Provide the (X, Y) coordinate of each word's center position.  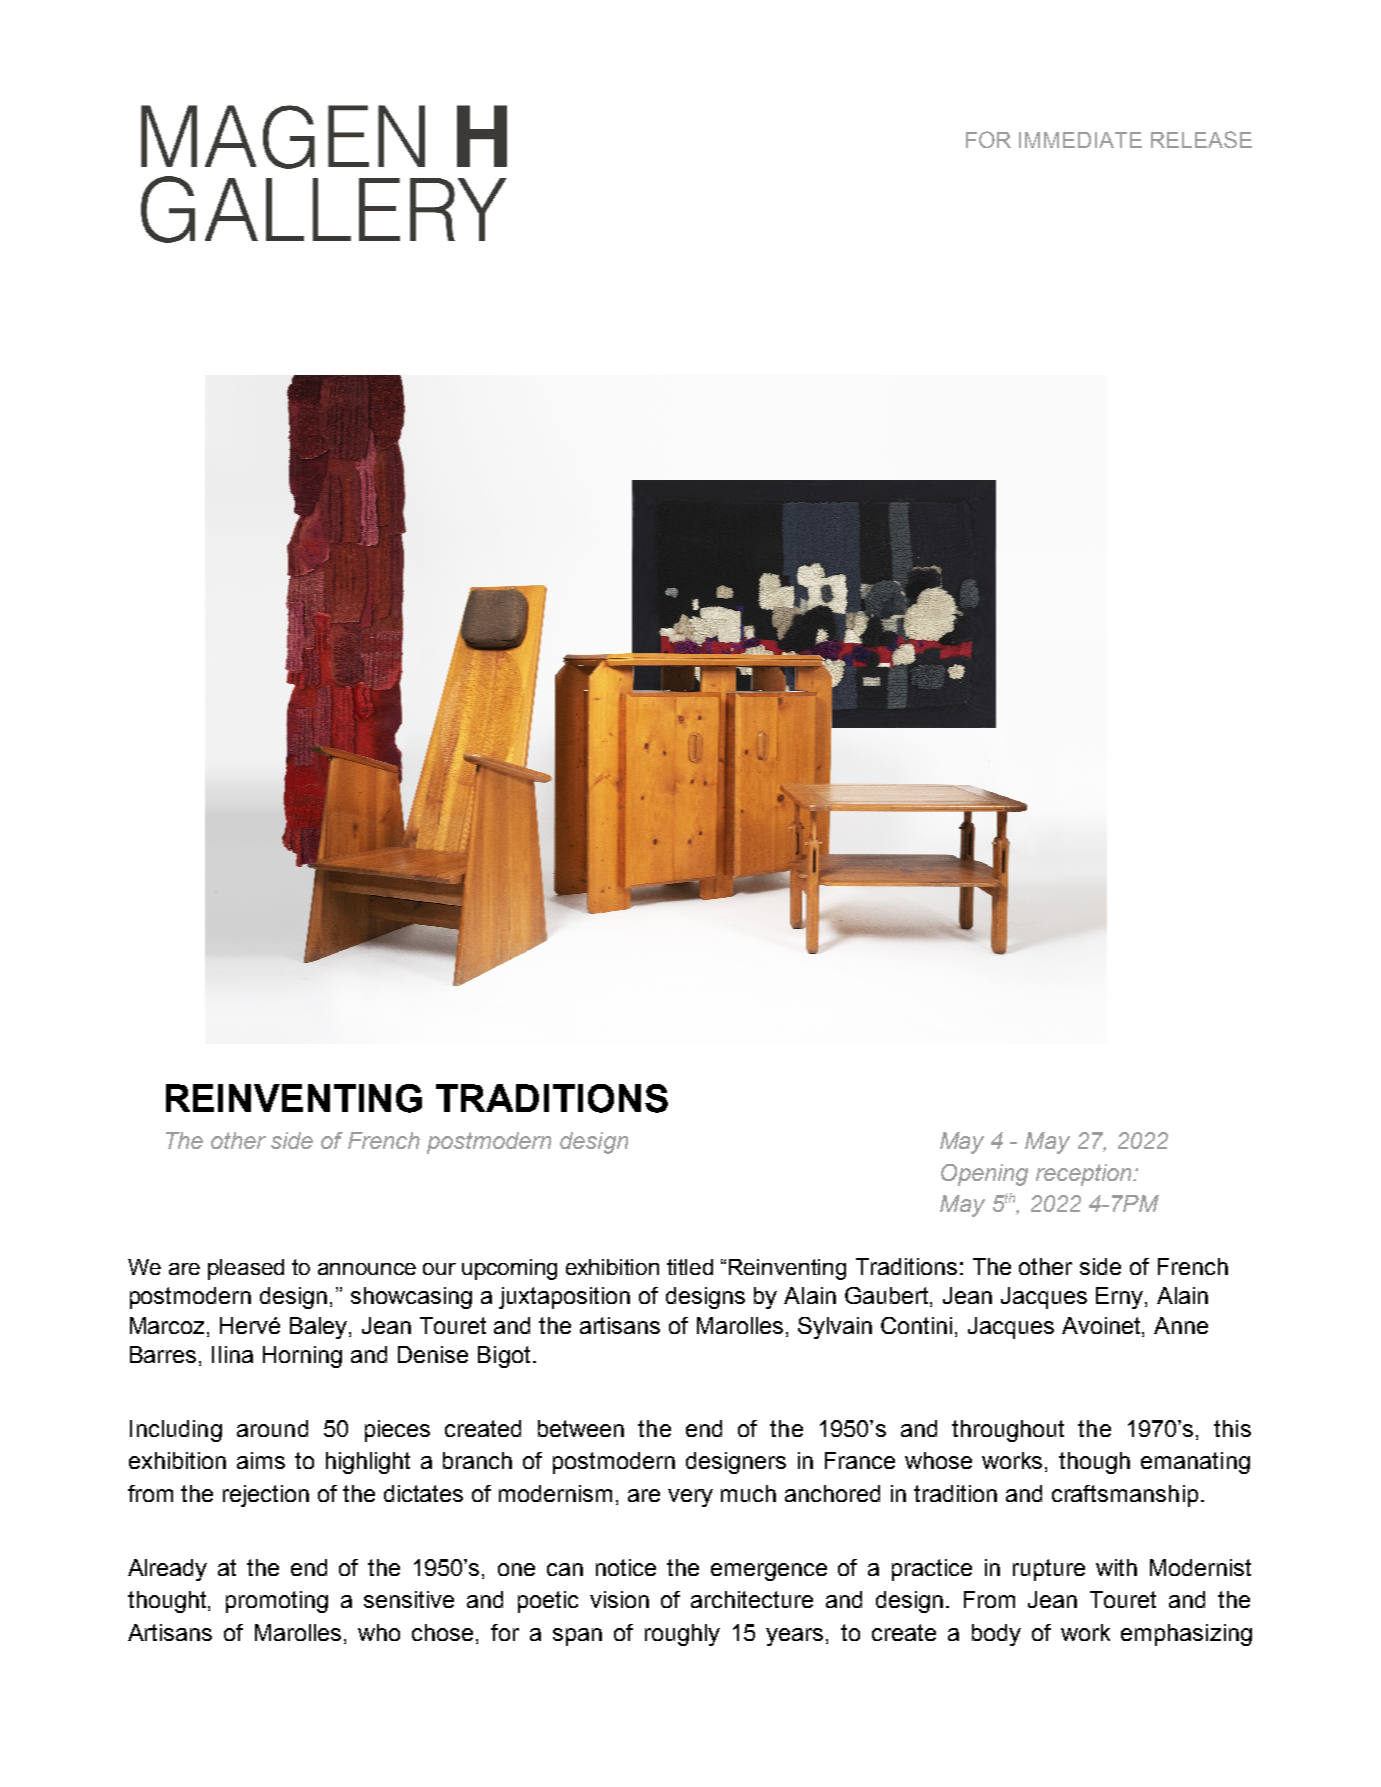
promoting (277, 1602)
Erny (1121, 1298)
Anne (1181, 1325)
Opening (984, 1175)
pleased (246, 1269)
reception (1085, 1175)
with (1116, 1567)
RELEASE (1201, 139)
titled (690, 1267)
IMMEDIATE (1080, 140)
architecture (752, 1599)
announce (367, 1269)
